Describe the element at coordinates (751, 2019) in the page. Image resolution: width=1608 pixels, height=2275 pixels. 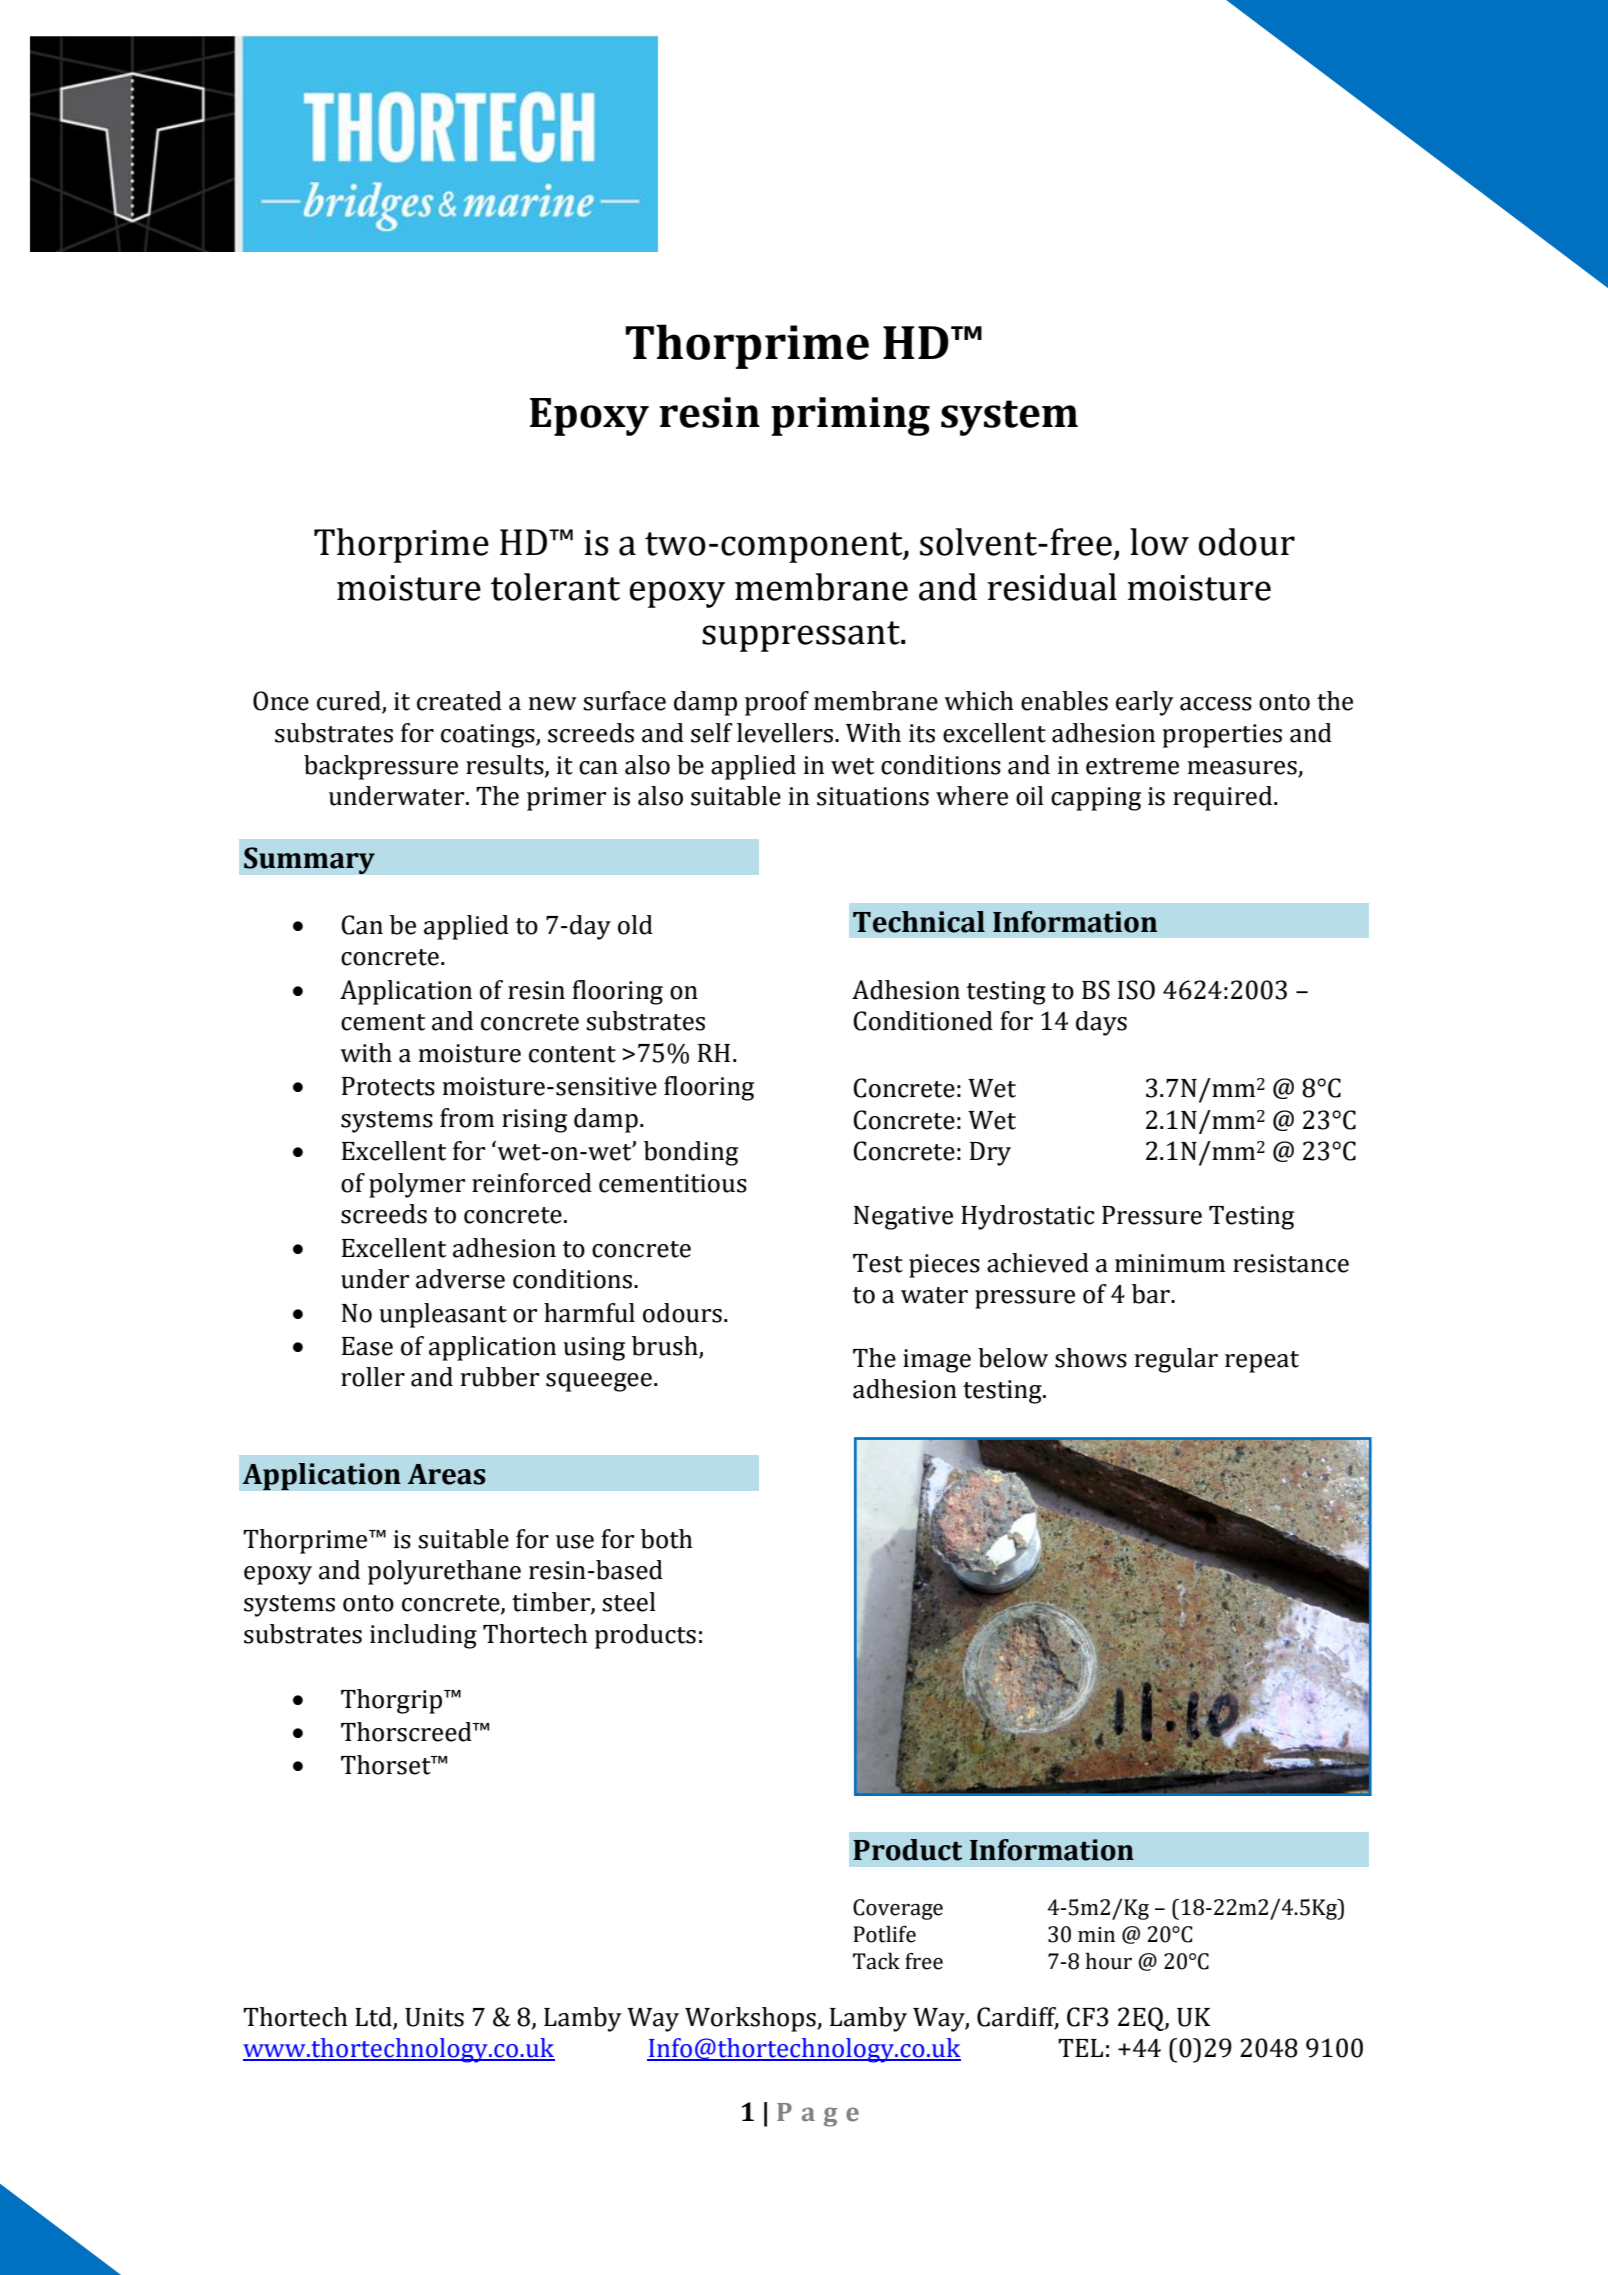
I see `Workshops` at that location.
